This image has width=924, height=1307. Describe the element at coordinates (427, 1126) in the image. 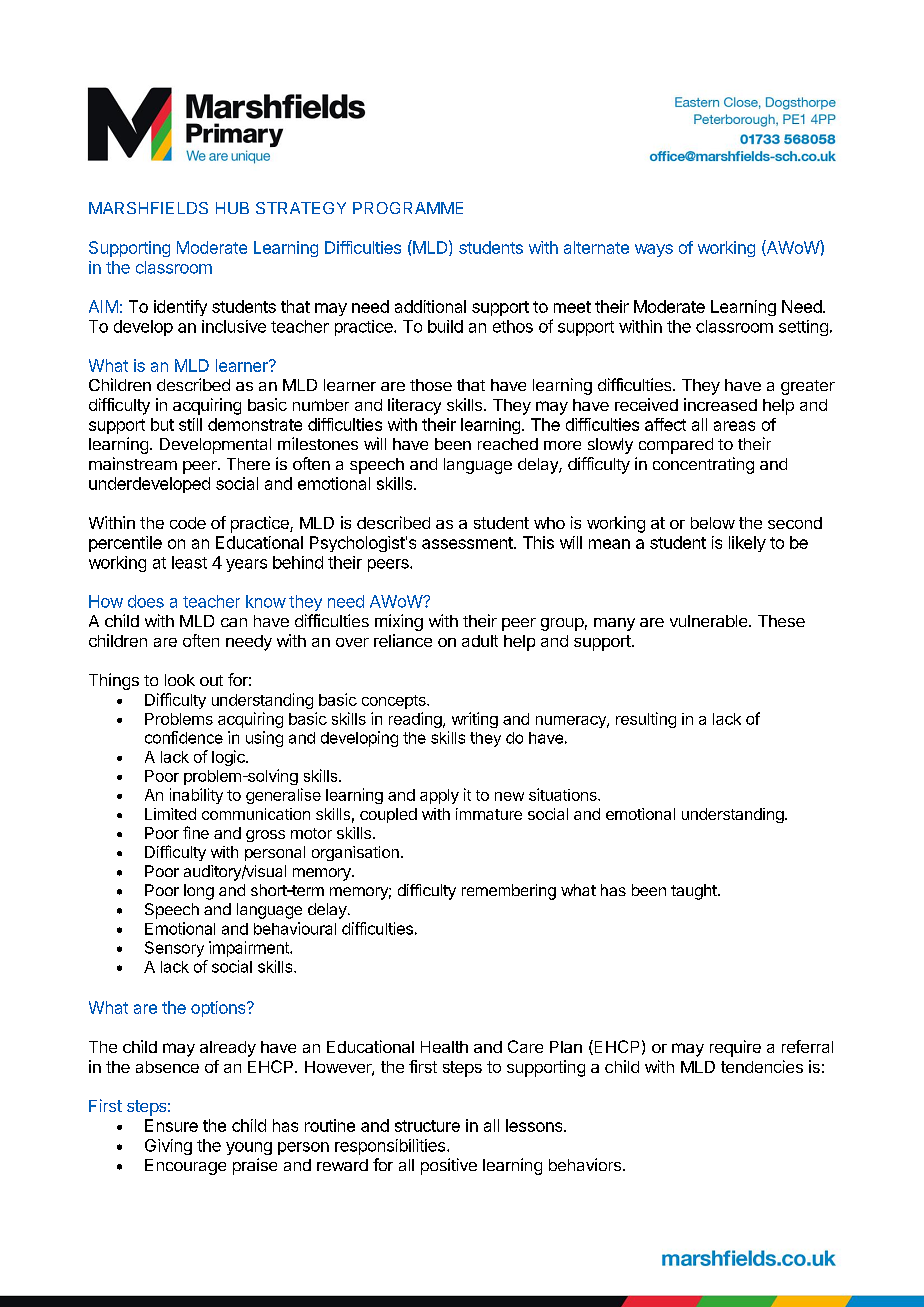

I see `structure` at that location.
